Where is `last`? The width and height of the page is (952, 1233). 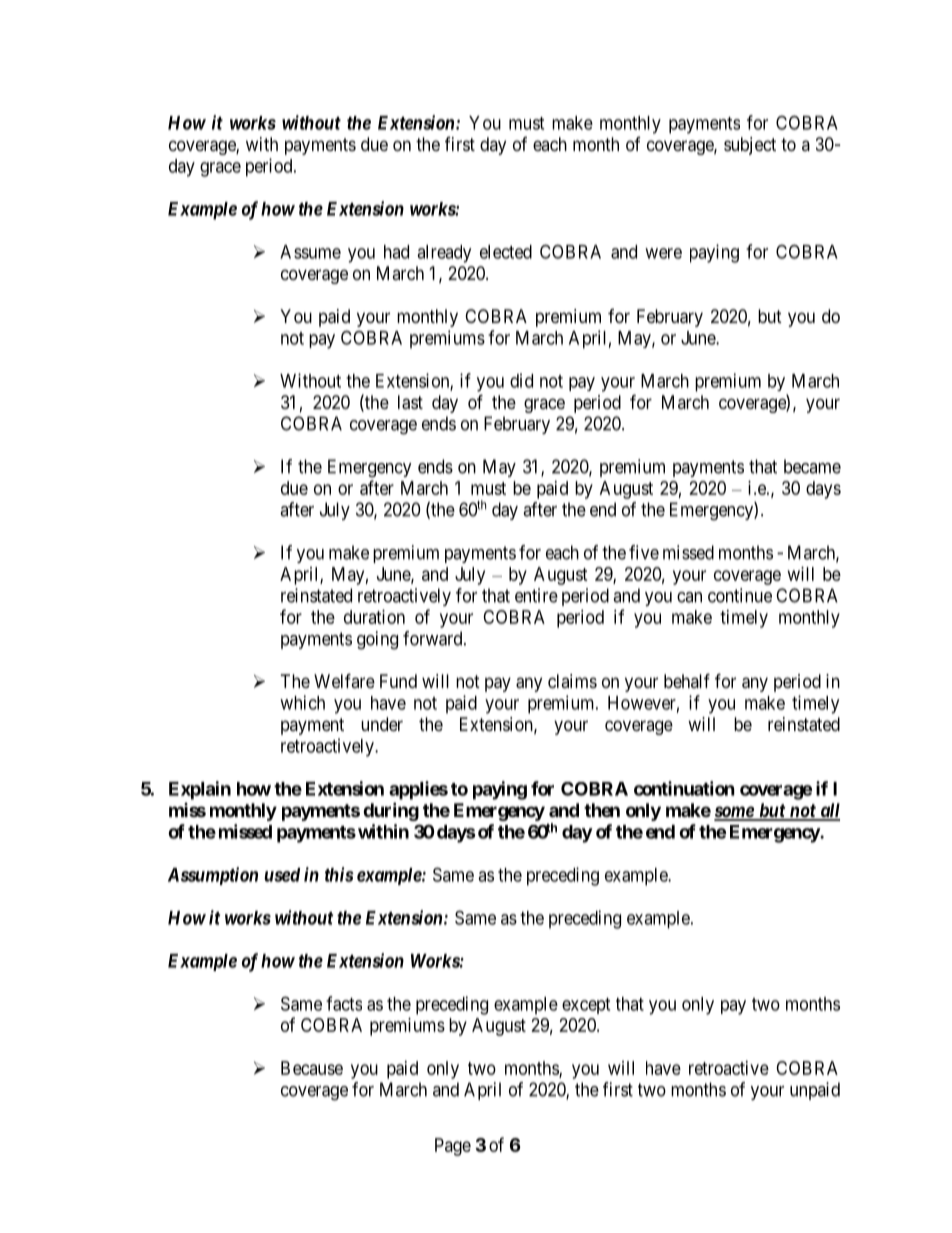
last is located at coordinates (410, 402).
